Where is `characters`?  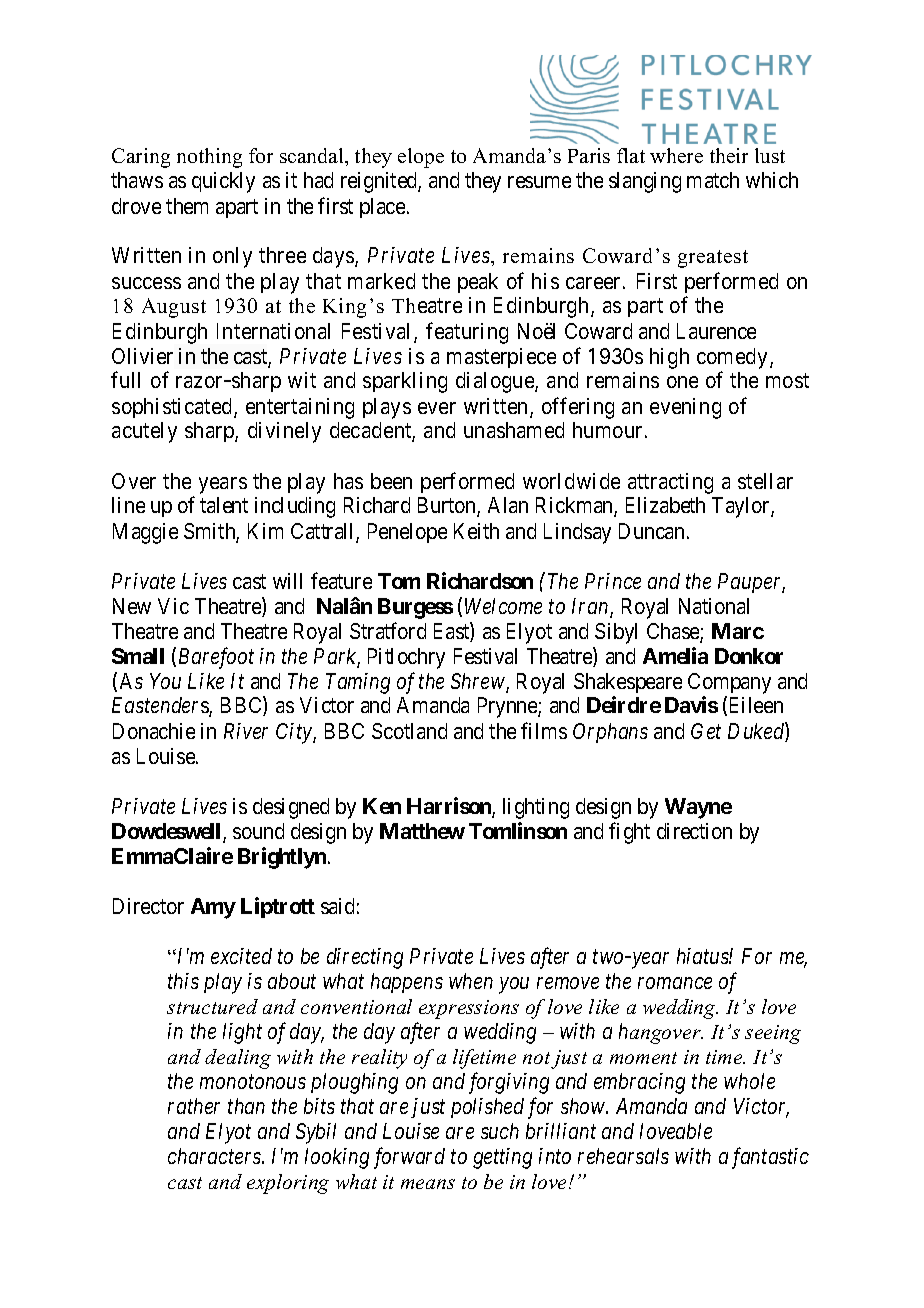 characters is located at coordinates (215, 1156).
